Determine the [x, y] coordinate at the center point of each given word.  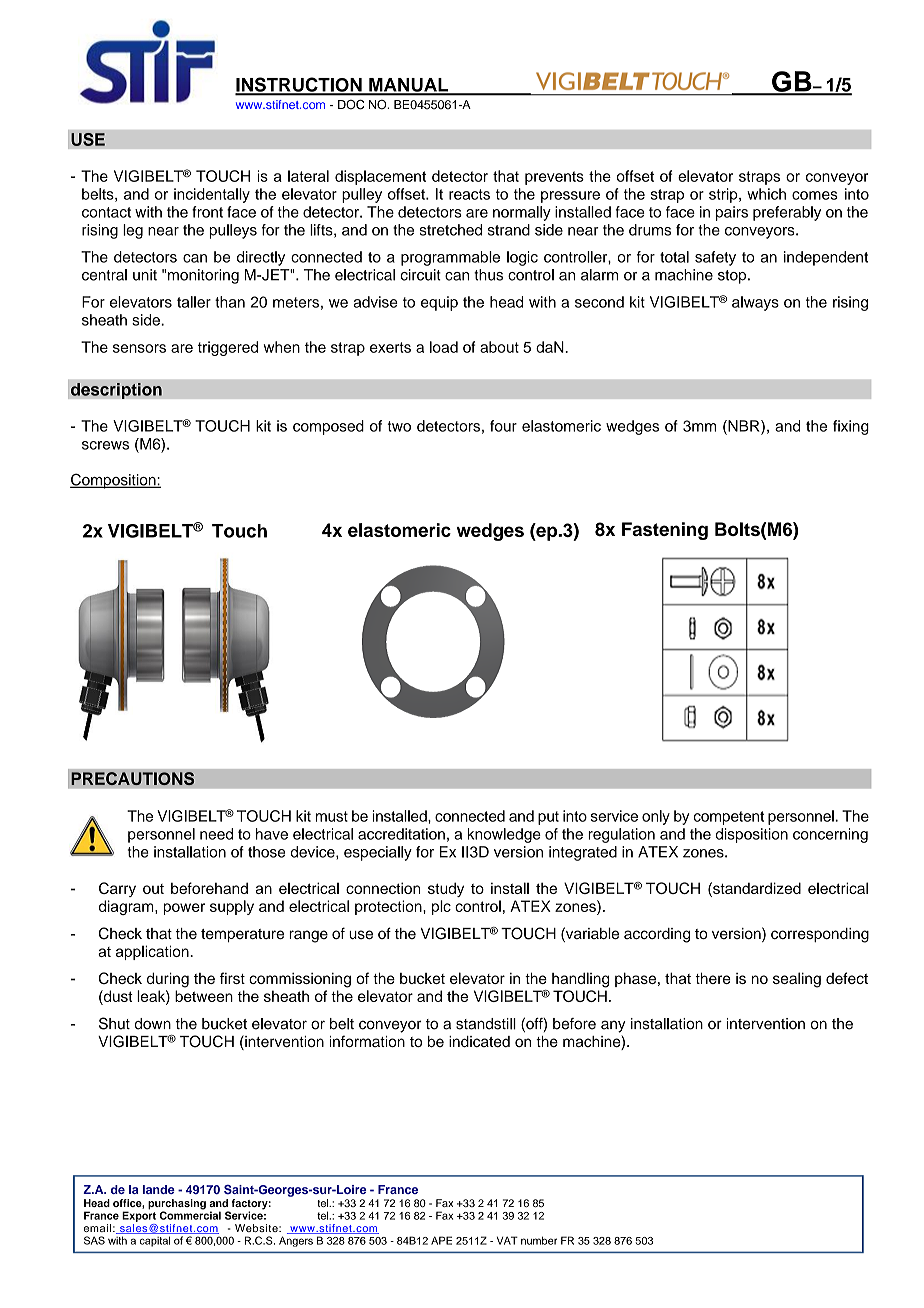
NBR [744, 427]
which [766, 194]
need [216, 834]
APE [441, 1240]
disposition [752, 835]
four [503, 426]
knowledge [504, 835]
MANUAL [409, 86]
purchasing [177, 1205]
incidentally [212, 195]
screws [105, 445]
